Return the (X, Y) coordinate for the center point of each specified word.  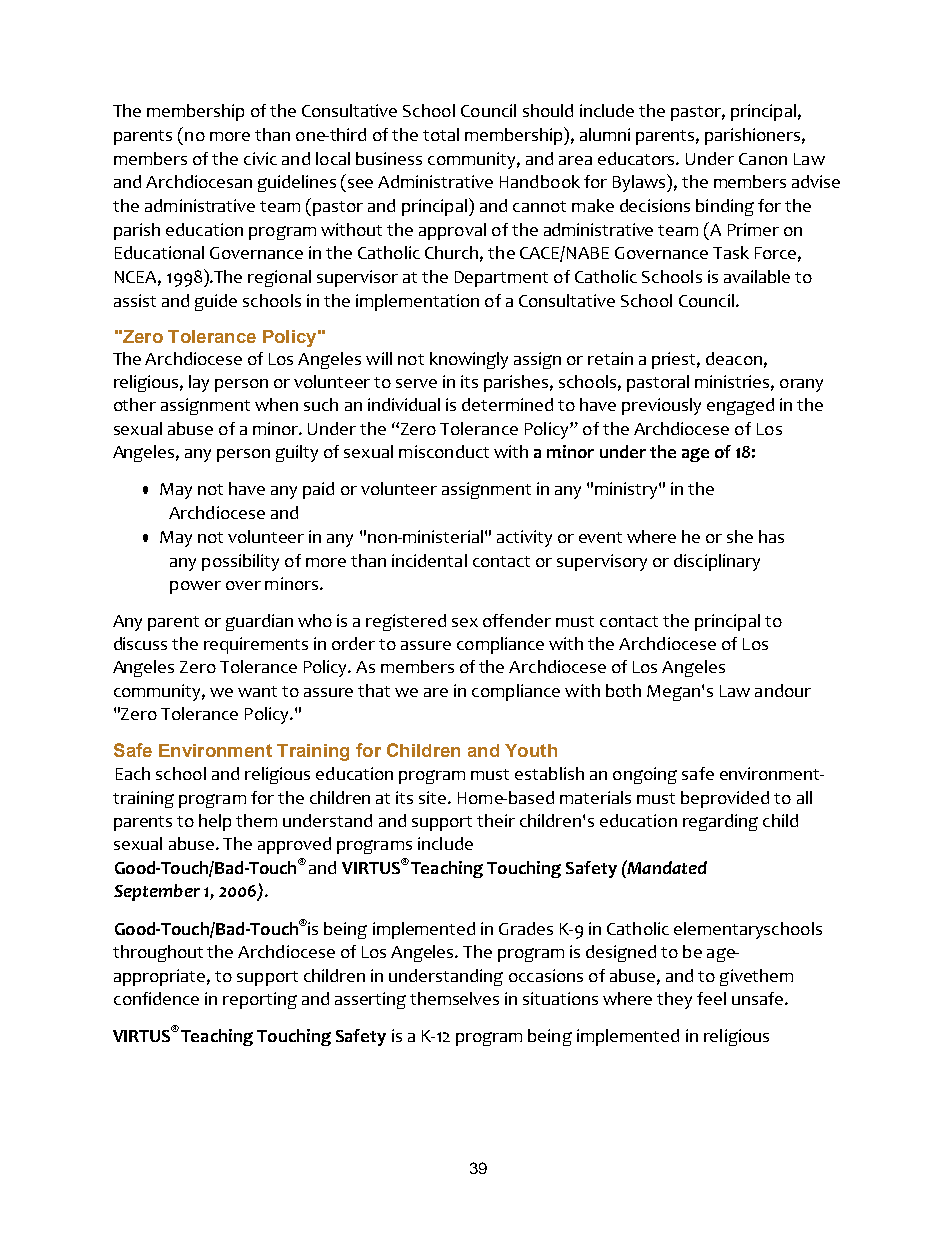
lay (199, 383)
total (441, 134)
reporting (260, 1000)
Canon (763, 159)
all (804, 797)
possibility (240, 562)
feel (711, 998)
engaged (740, 406)
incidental (429, 560)
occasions (546, 975)
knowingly (469, 360)
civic (260, 158)
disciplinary (717, 562)
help (215, 822)
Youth (531, 750)
